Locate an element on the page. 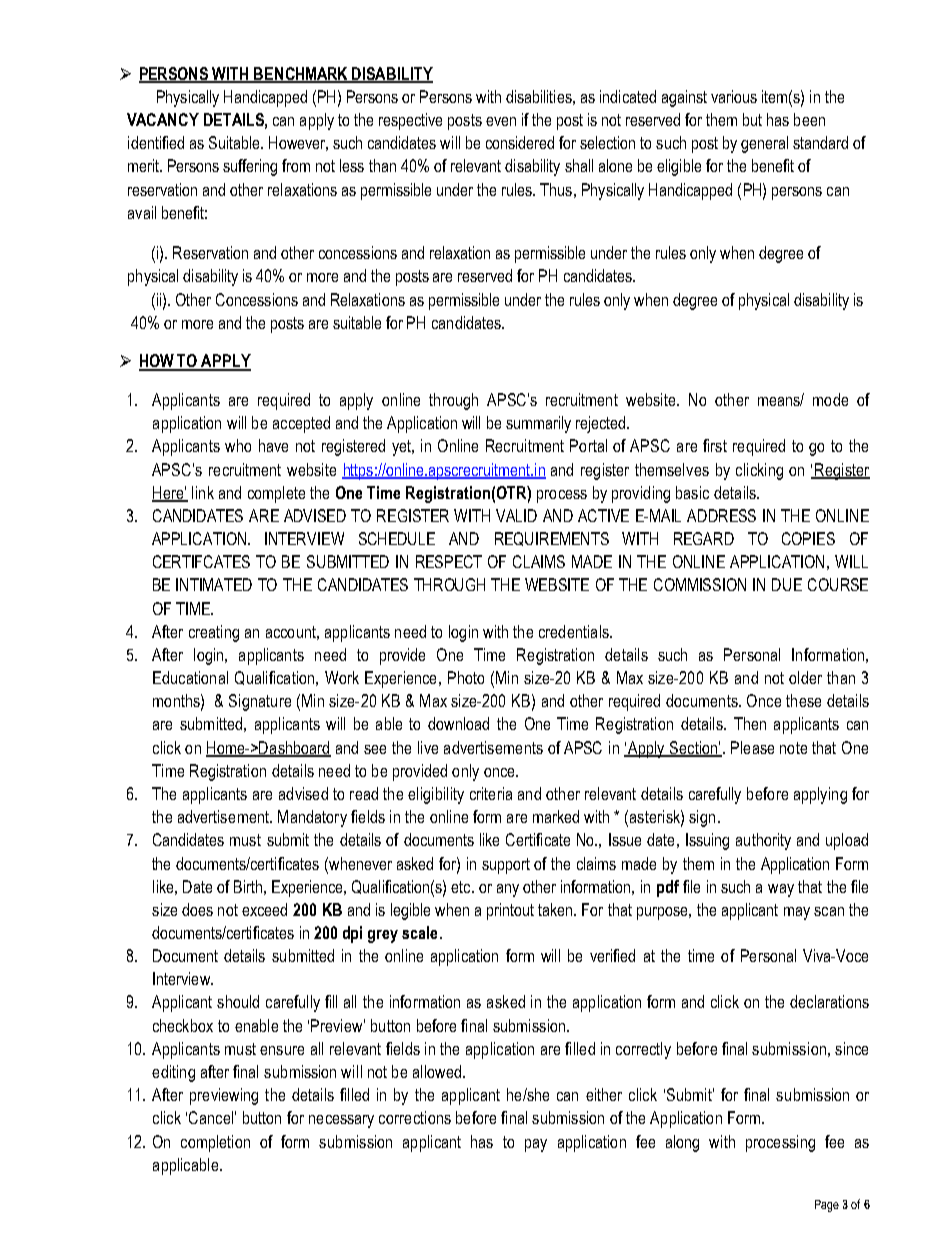 This page has width=952, height=1233. even is located at coordinates (501, 121).
